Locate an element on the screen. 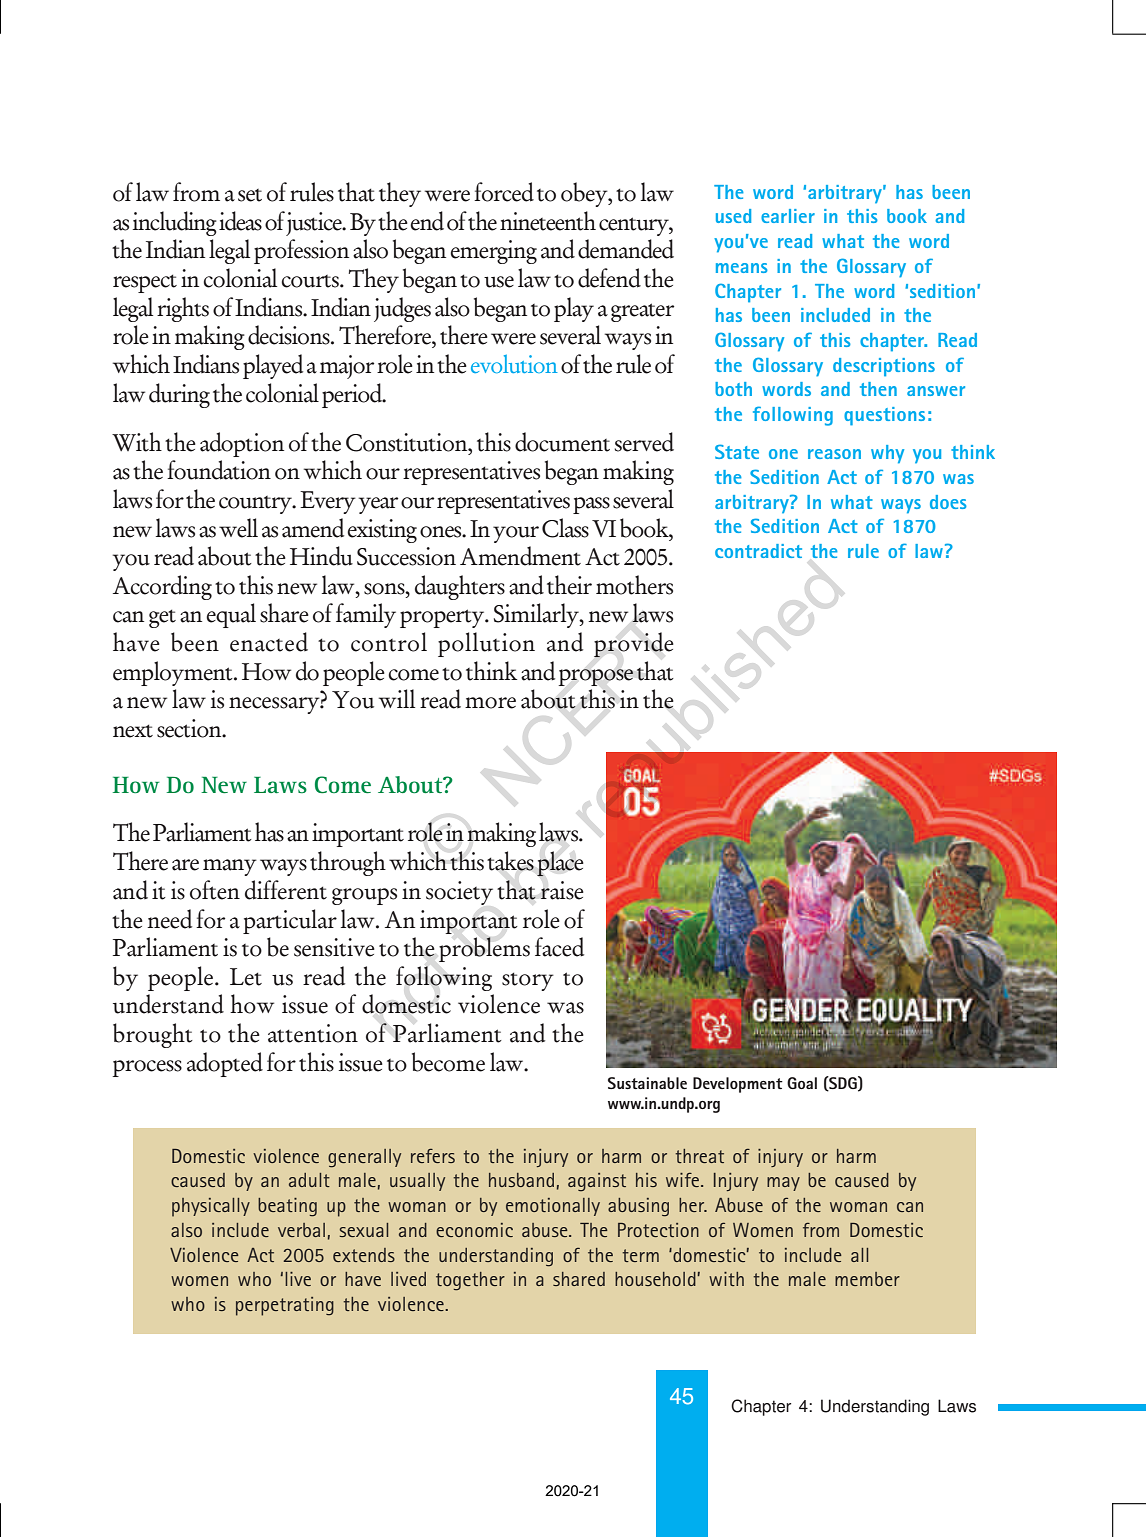  perpetrating is located at coordinates (285, 1306).
